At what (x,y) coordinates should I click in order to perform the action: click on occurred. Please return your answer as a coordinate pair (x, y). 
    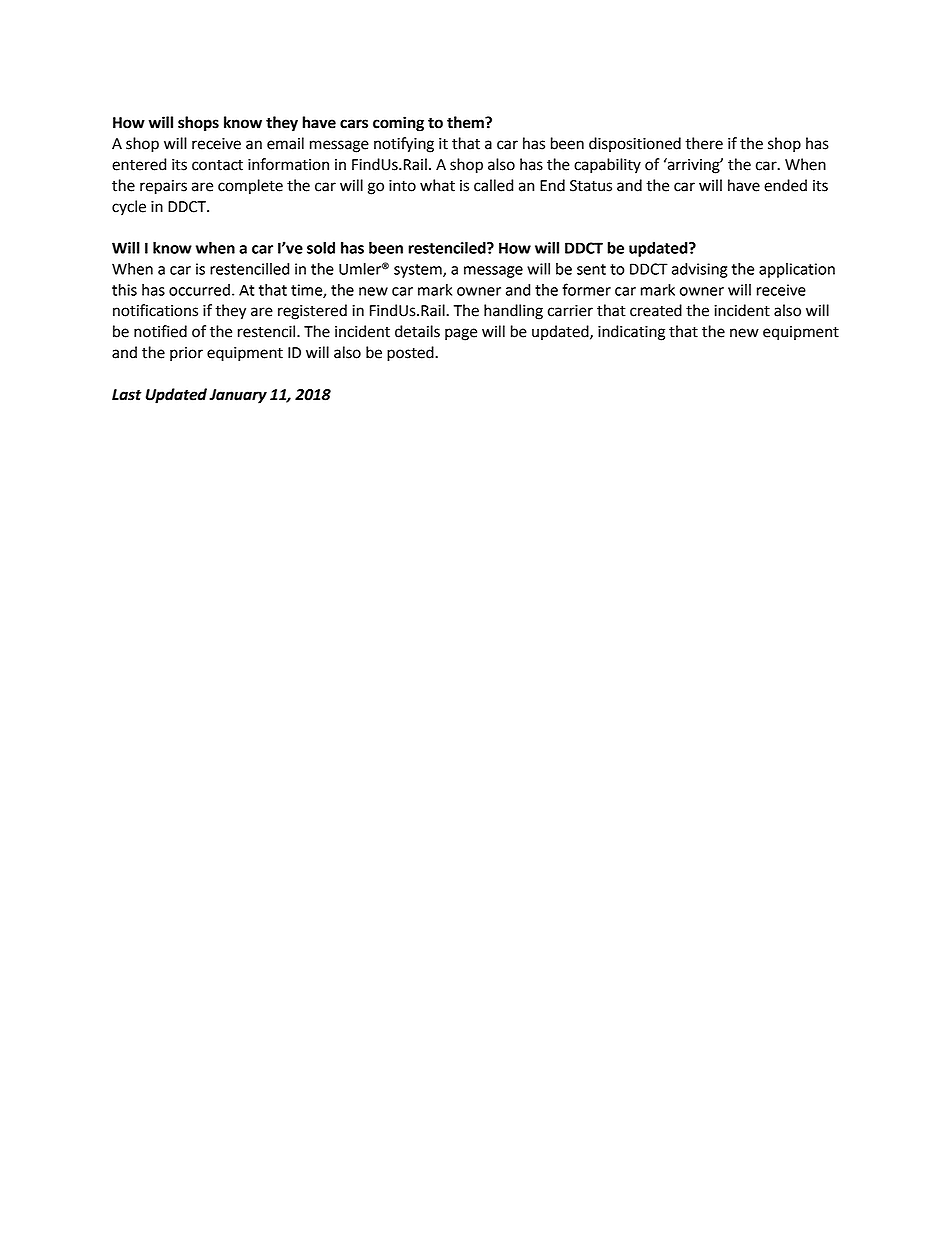
    Looking at the image, I should click on (199, 290).
